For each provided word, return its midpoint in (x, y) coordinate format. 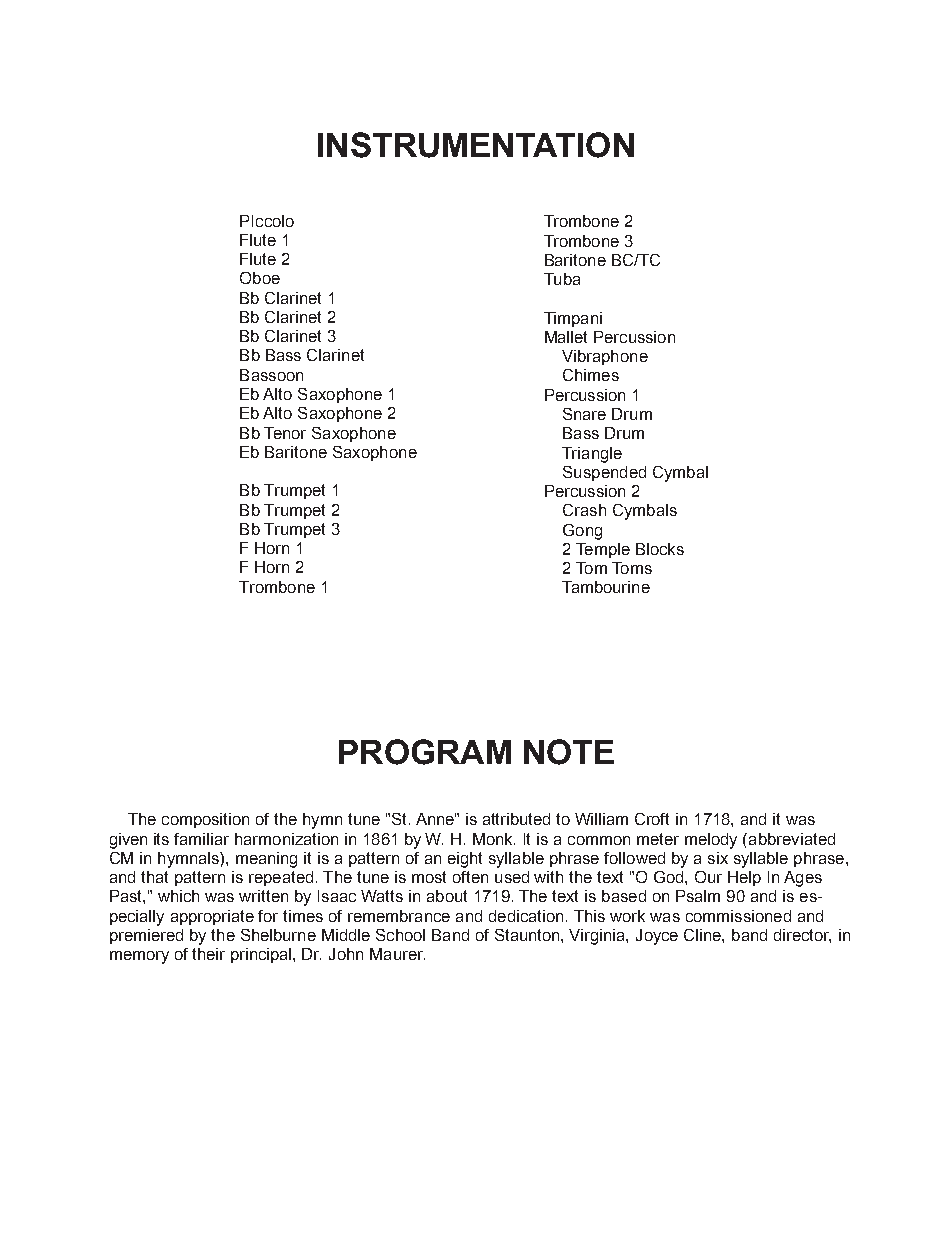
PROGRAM (425, 752)
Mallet (566, 337)
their (208, 954)
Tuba (562, 279)
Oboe (260, 278)
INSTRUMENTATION (476, 145)
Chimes (591, 375)
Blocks (660, 549)
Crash (584, 510)
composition (205, 820)
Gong (582, 532)
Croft (652, 819)
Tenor (285, 433)
